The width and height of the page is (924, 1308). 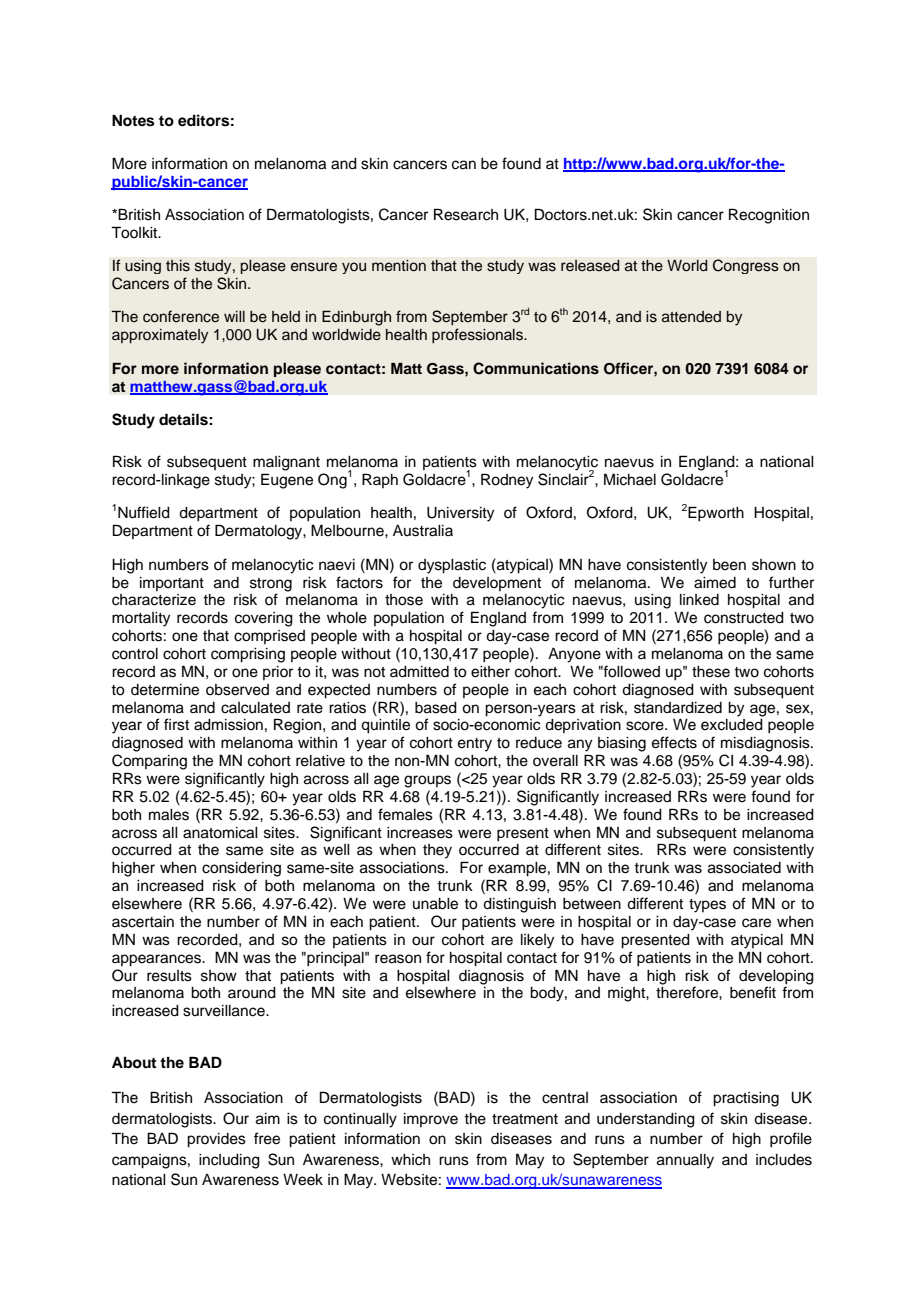 I want to click on considering, so click(x=241, y=869).
